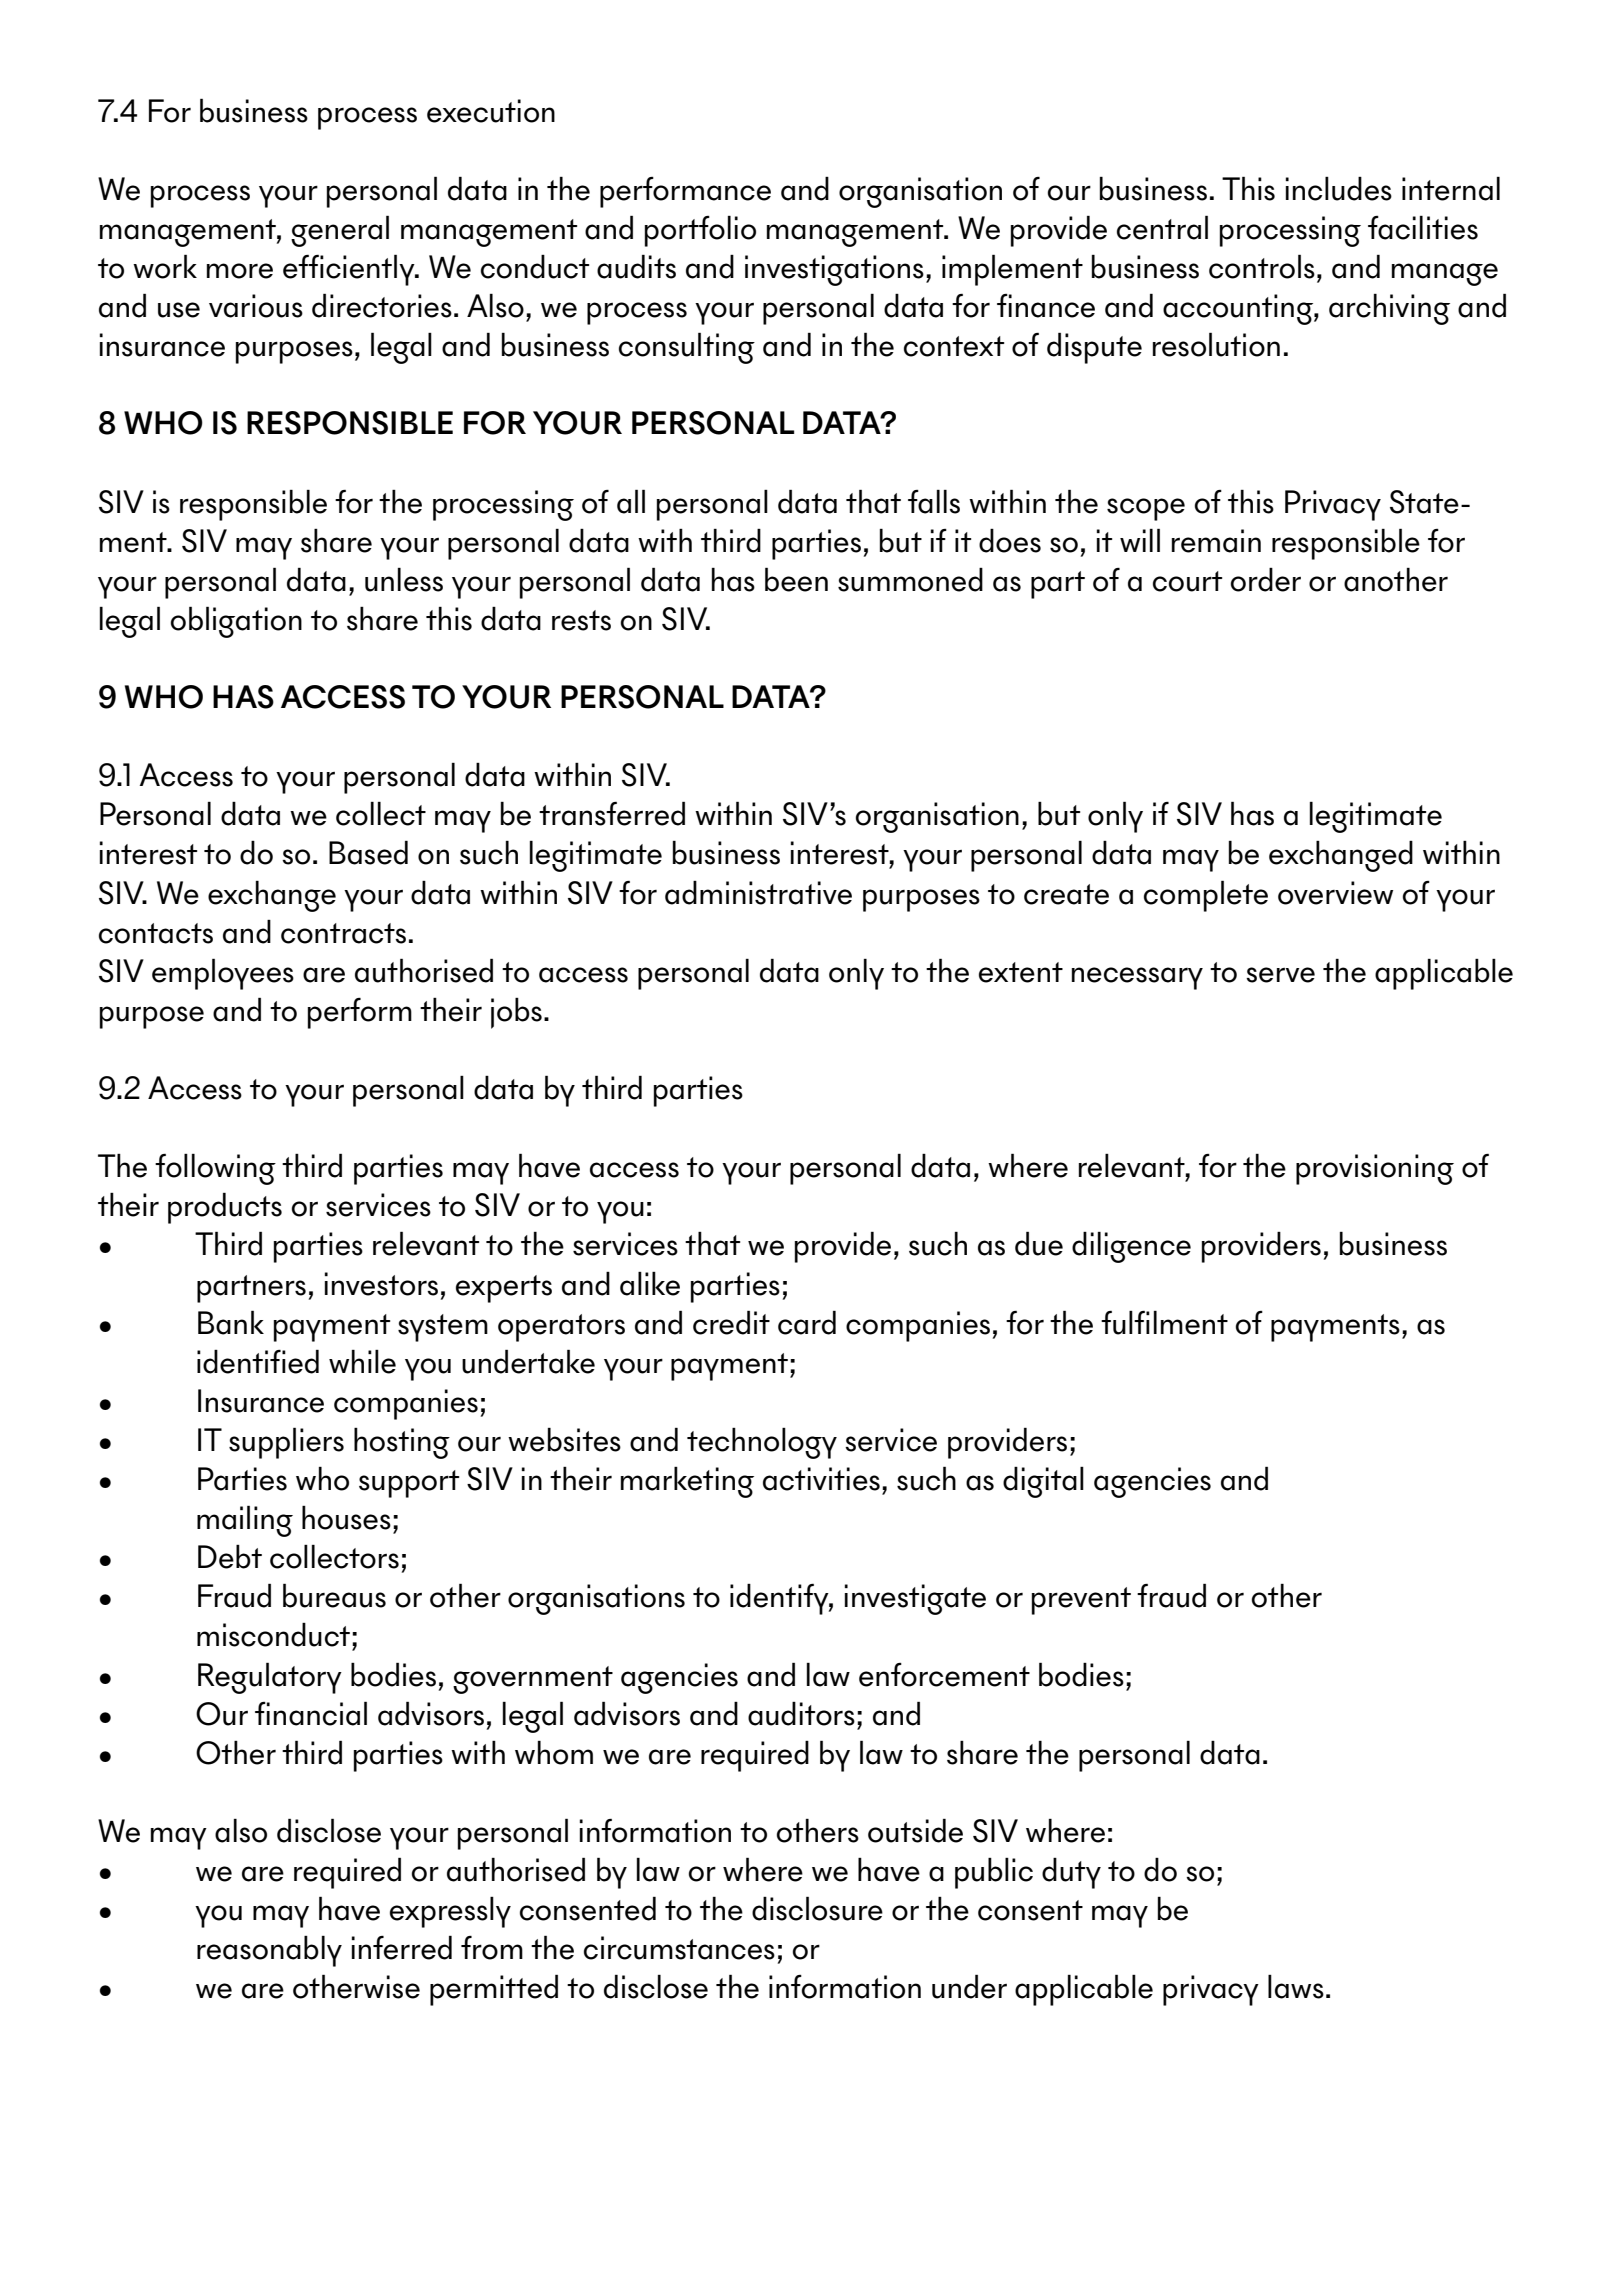  Describe the element at coordinates (1339, 188) in the image. I see `includes` at that location.
